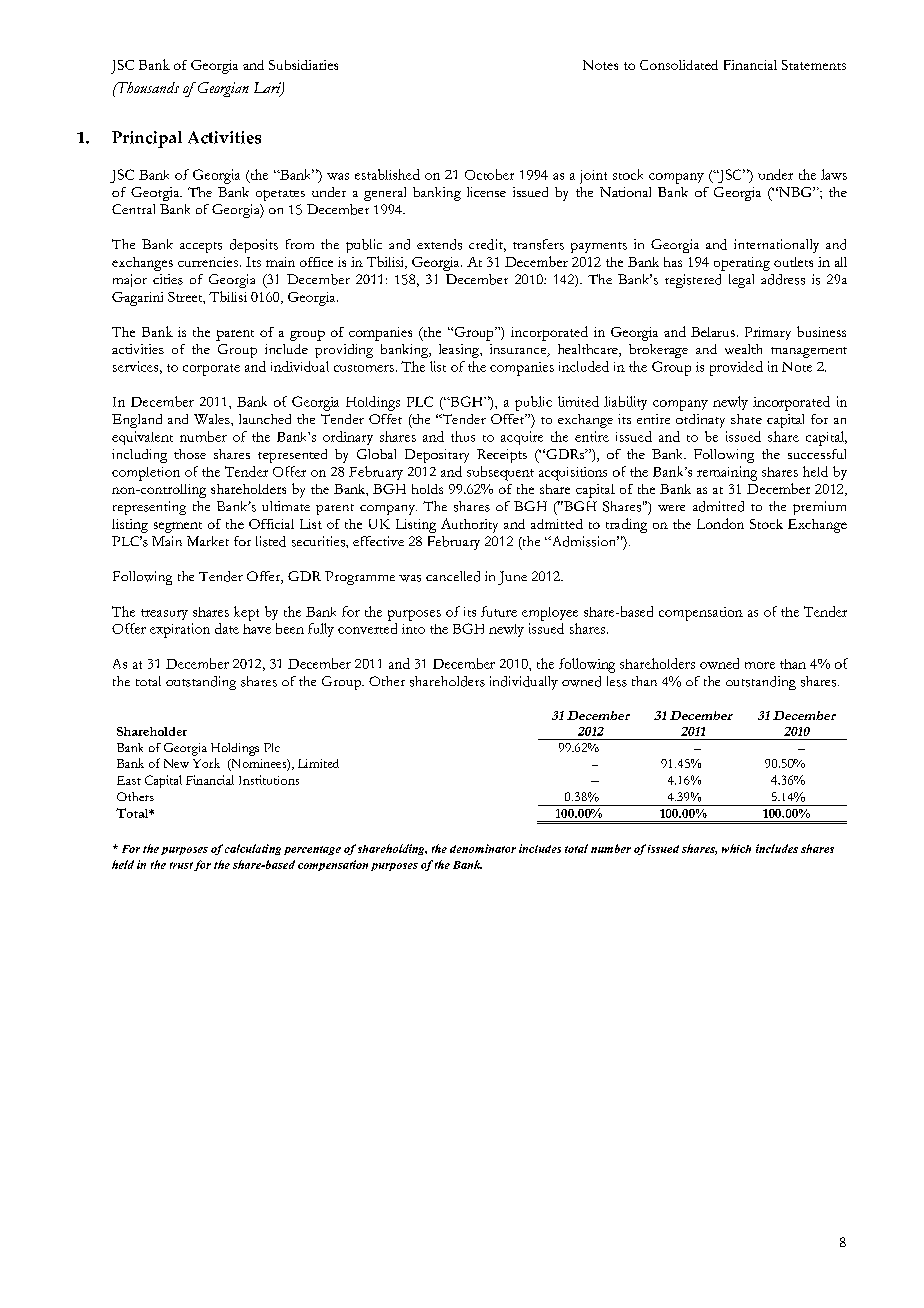  What do you see at coordinates (489, 174) in the screenshot?
I see `October` at bounding box center [489, 174].
